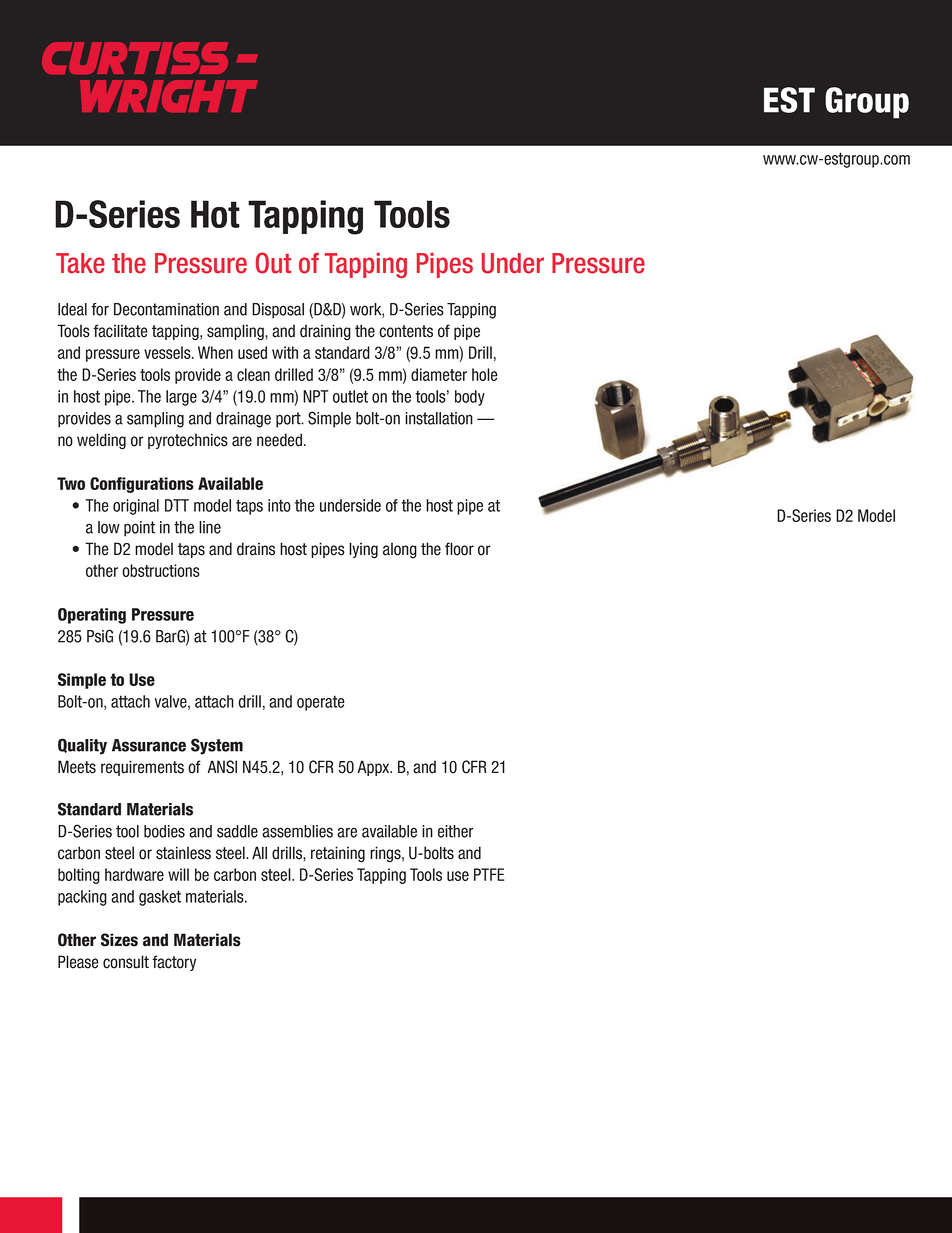 The width and height of the screenshot is (952, 1233). What do you see at coordinates (174, 963) in the screenshot?
I see `factory` at bounding box center [174, 963].
